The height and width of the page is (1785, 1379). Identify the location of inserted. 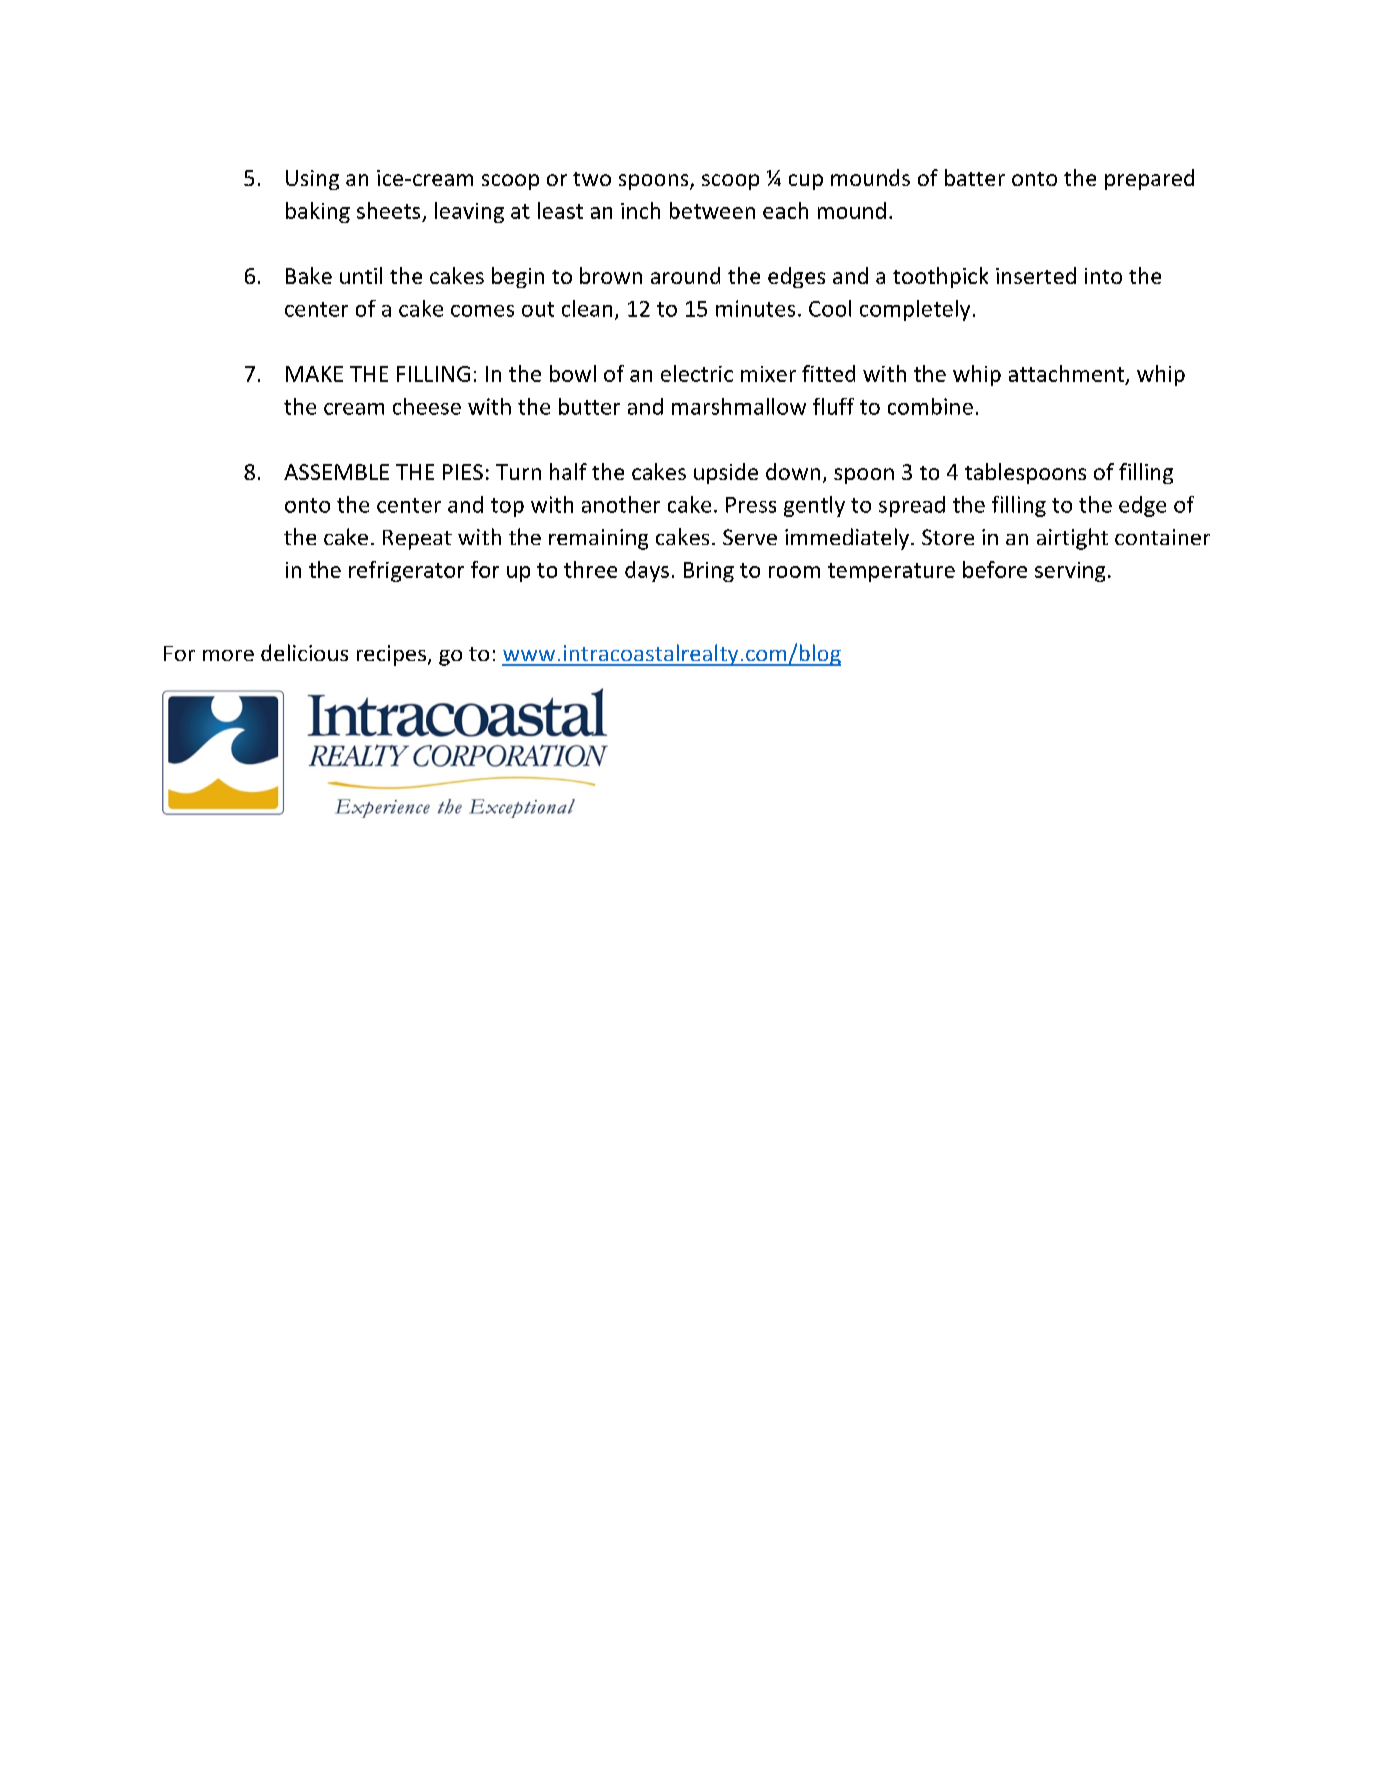
(1036, 275).
